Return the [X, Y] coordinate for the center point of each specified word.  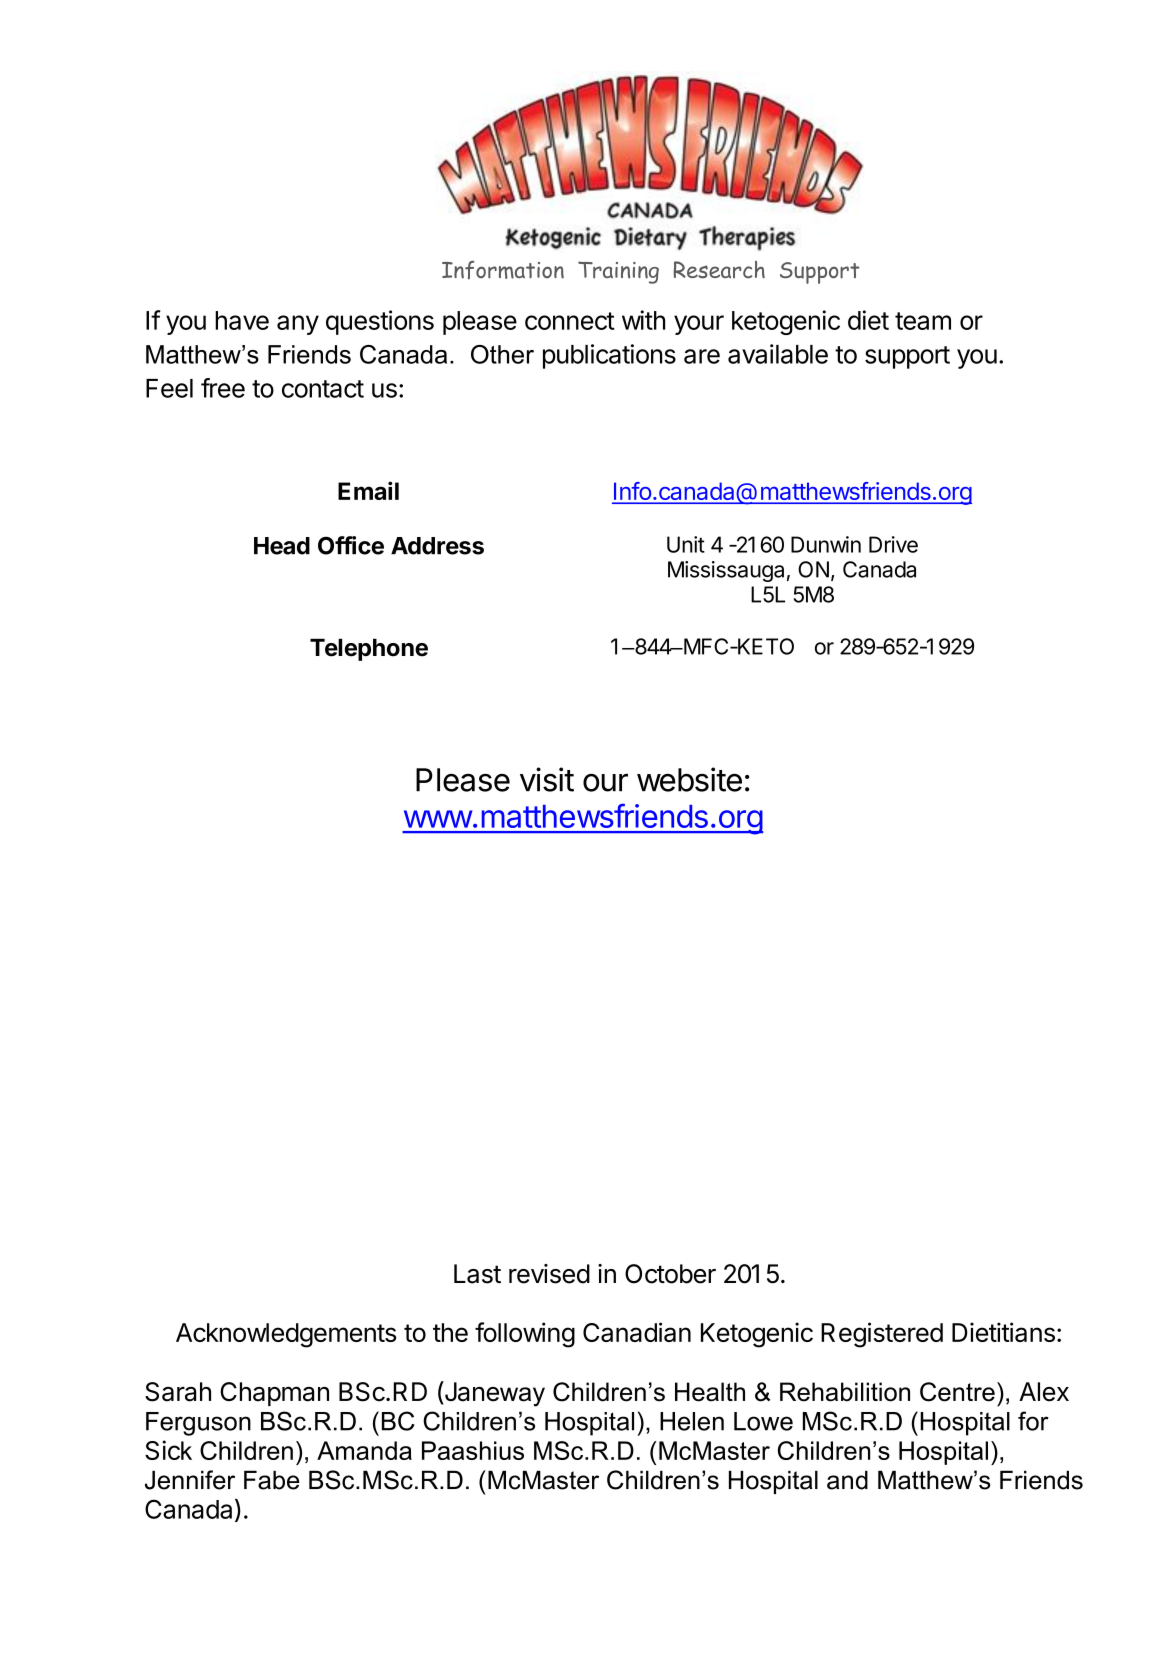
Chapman [274, 1394]
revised [549, 1274]
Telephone [369, 649]
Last [477, 1274]
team [923, 321]
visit [547, 779]
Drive [893, 544]
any [298, 325]
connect [570, 321]
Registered [882, 1335]
